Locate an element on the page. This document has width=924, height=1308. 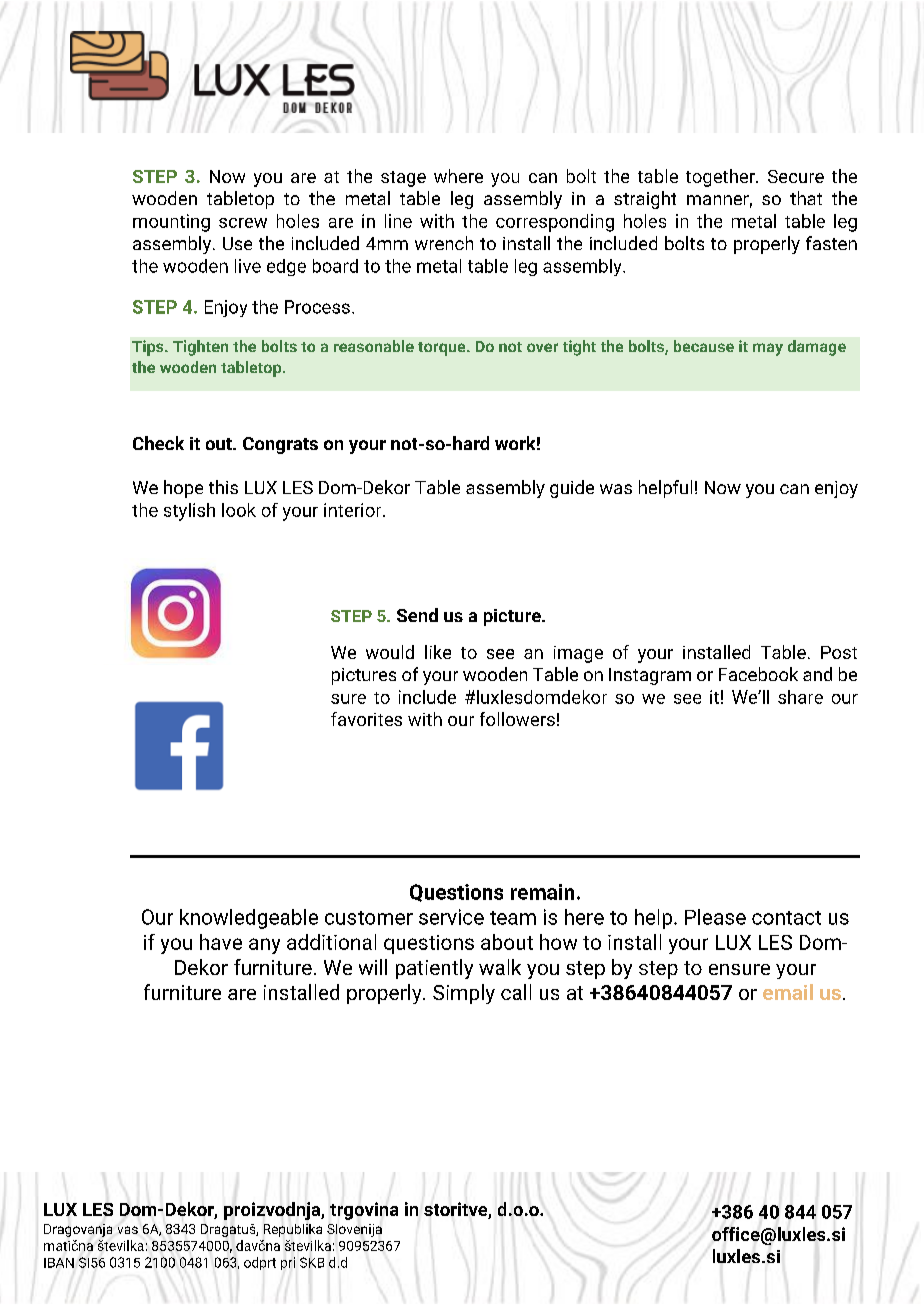
have is located at coordinates (221, 942).
